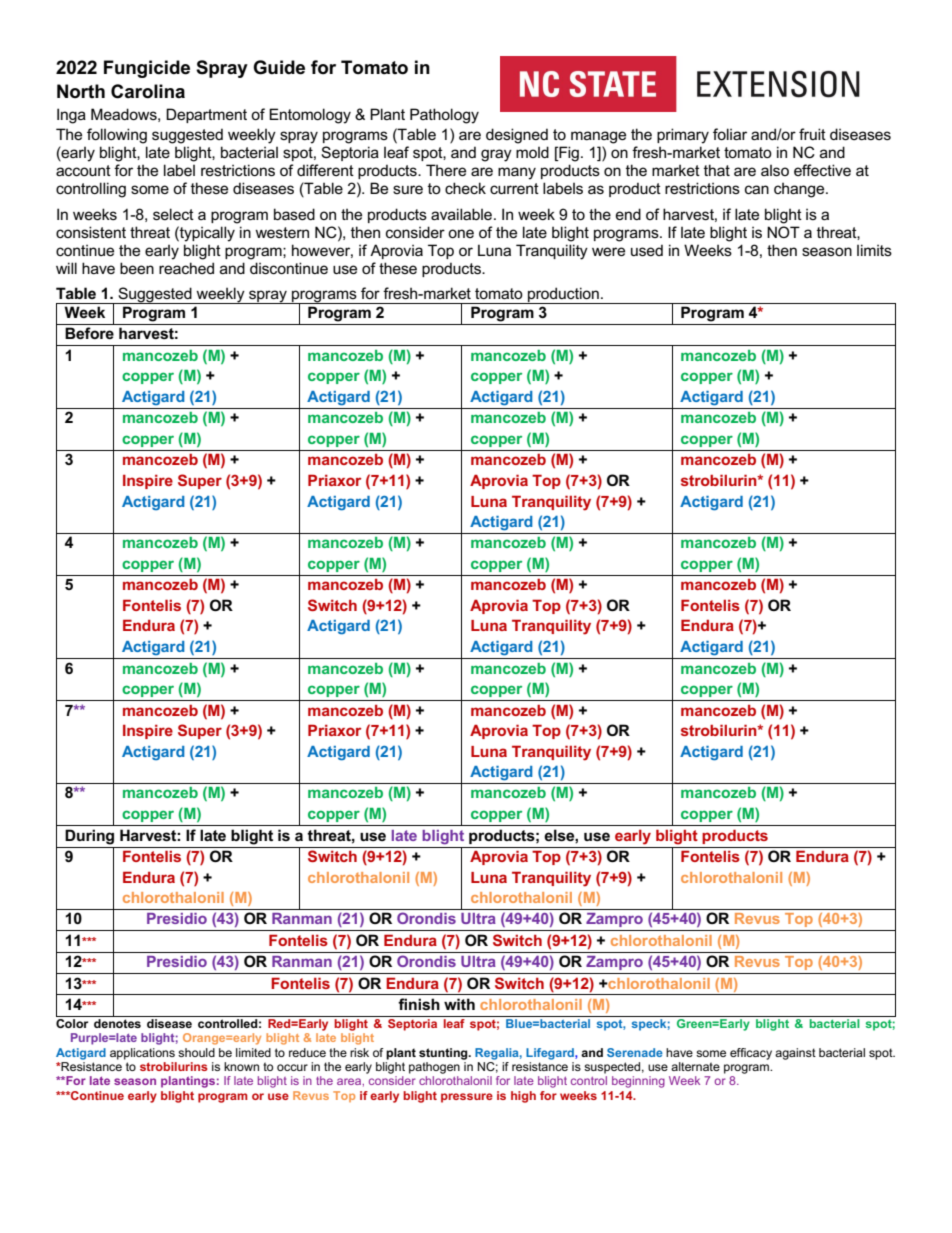 This screenshot has width=952, height=1233. What do you see at coordinates (148, 91) in the screenshot?
I see `Carolina` at bounding box center [148, 91].
